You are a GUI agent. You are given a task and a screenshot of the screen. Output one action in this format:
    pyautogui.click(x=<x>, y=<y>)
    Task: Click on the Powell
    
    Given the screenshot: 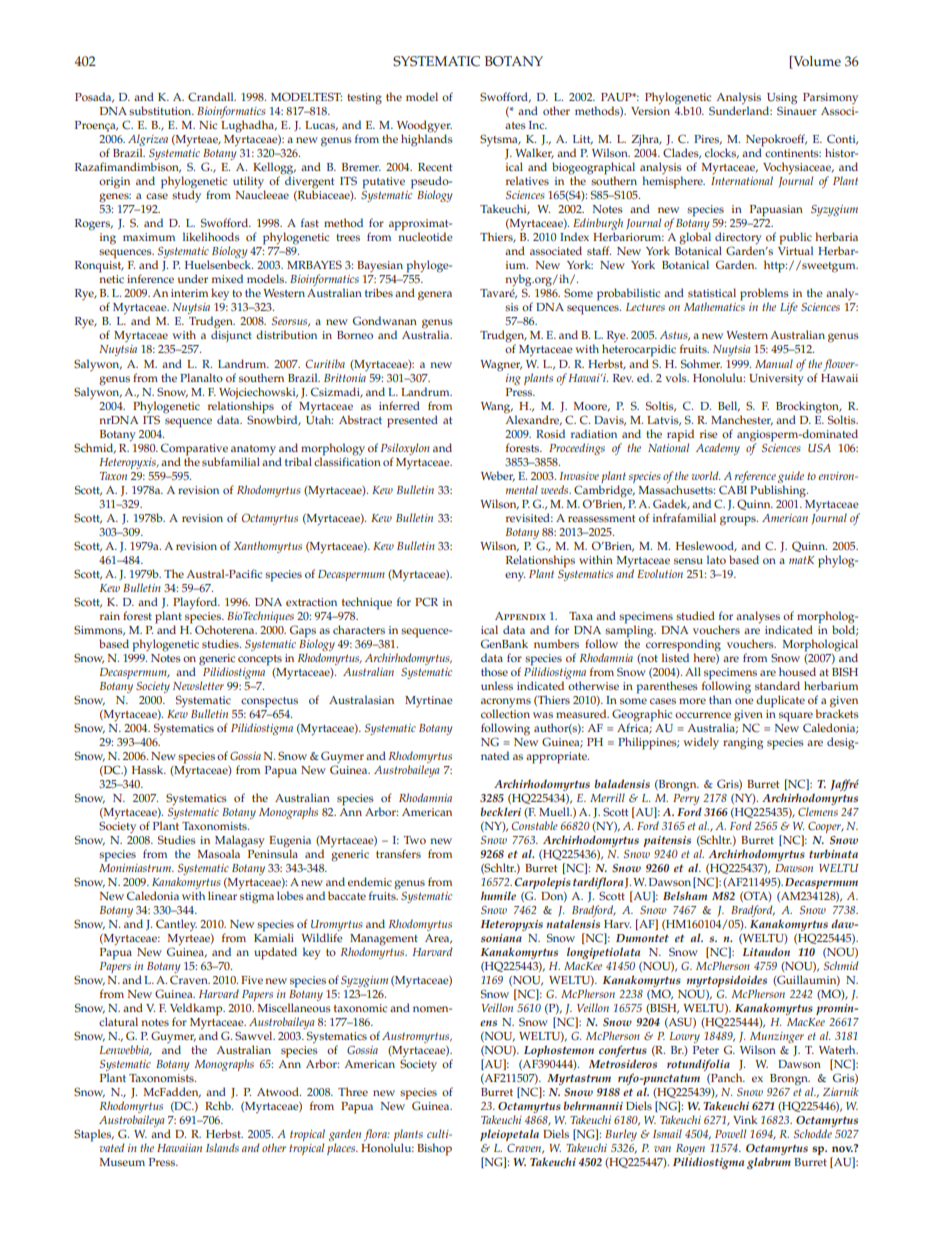 What is the action you would take?
    pyautogui.click(x=730, y=1133)
